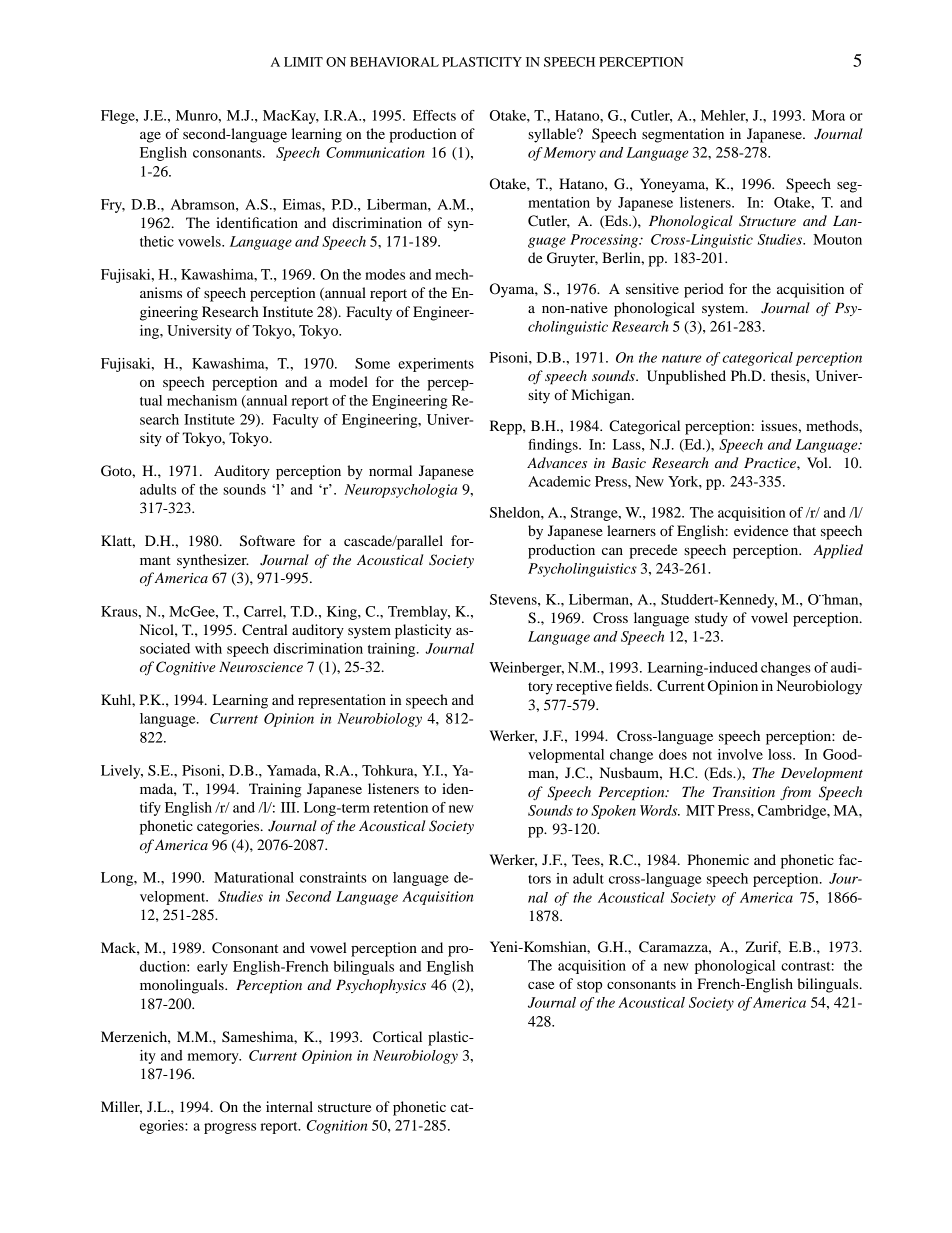 Image resolution: width=952 pixels, height=1233 pixels. Describe the element at coordinates (348, 381) in the image. I see `model` at that location.
